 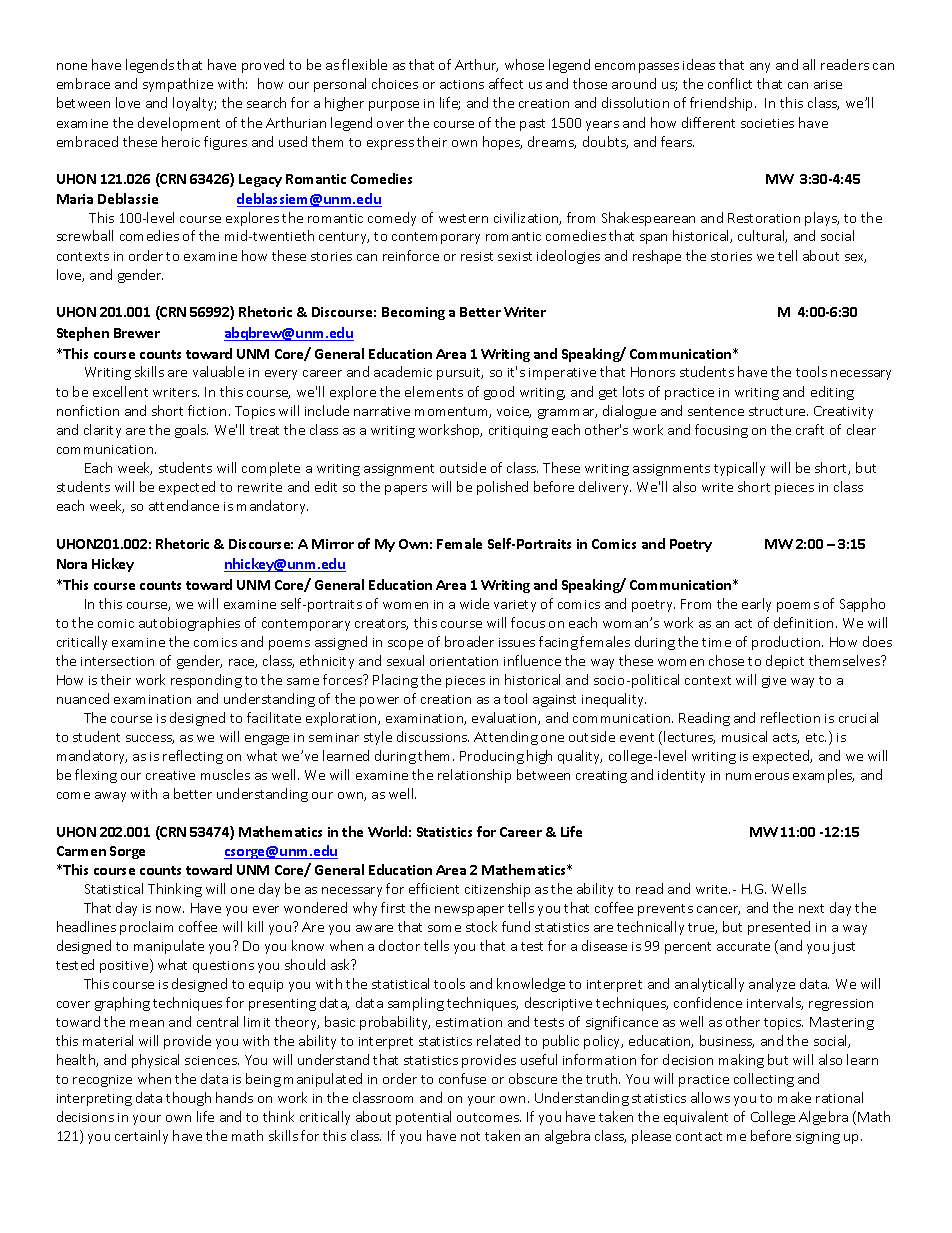 I want to click on wide, so click(x=474, y=603).
